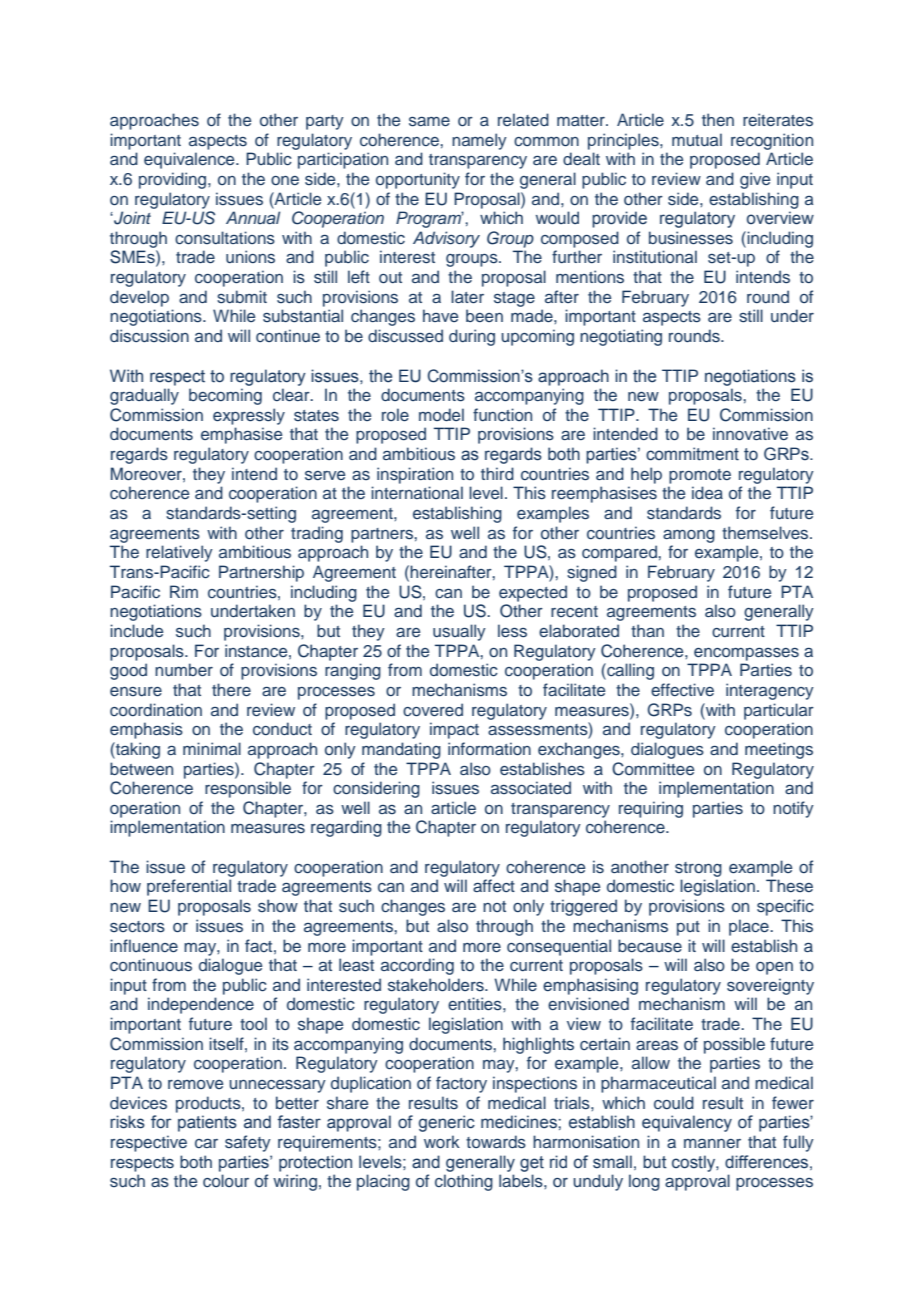  Describe the element at coordinates (531, 788) in the document. I see `associated` at that location.
